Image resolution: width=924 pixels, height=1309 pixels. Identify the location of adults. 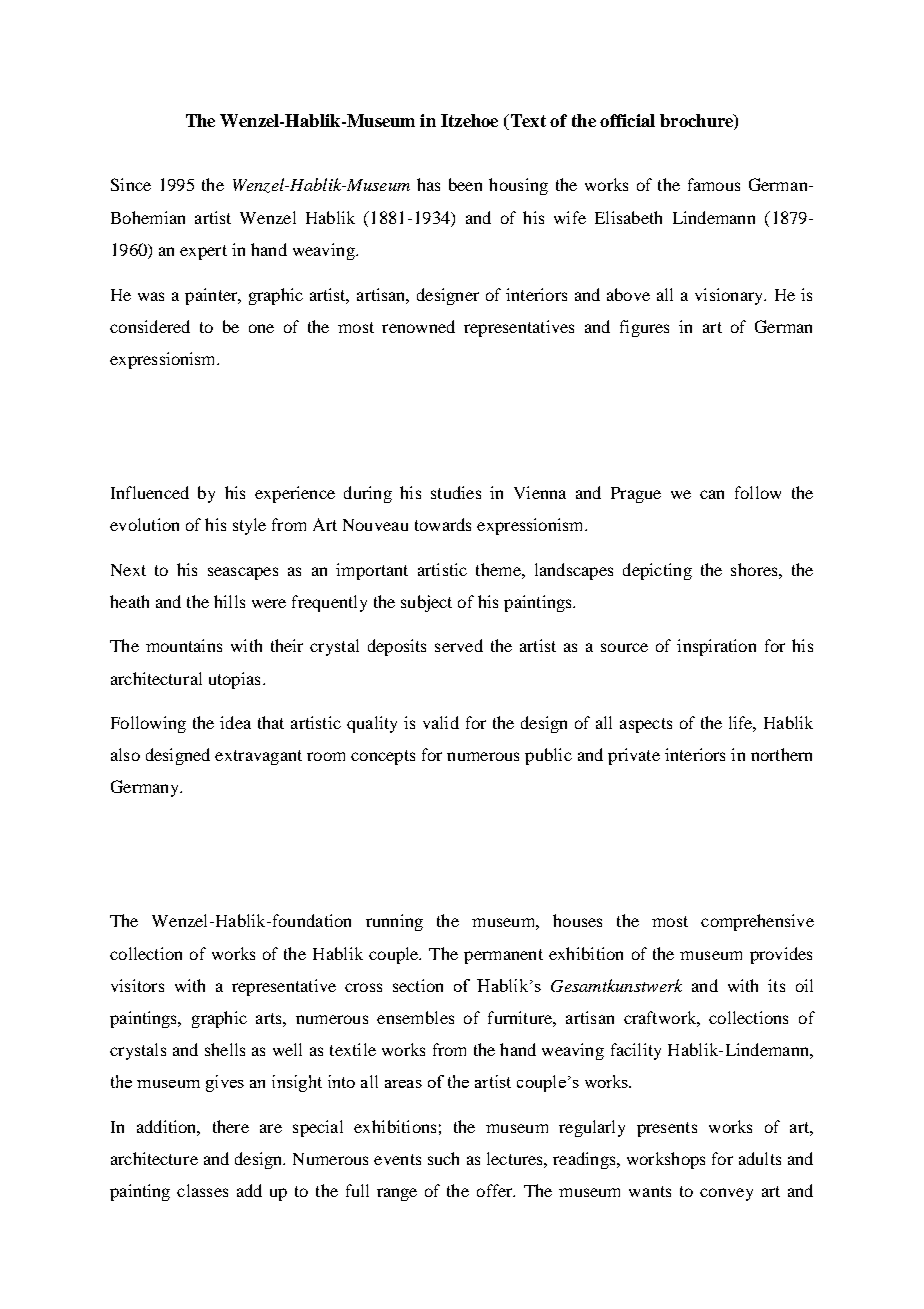
(760, 1158).
